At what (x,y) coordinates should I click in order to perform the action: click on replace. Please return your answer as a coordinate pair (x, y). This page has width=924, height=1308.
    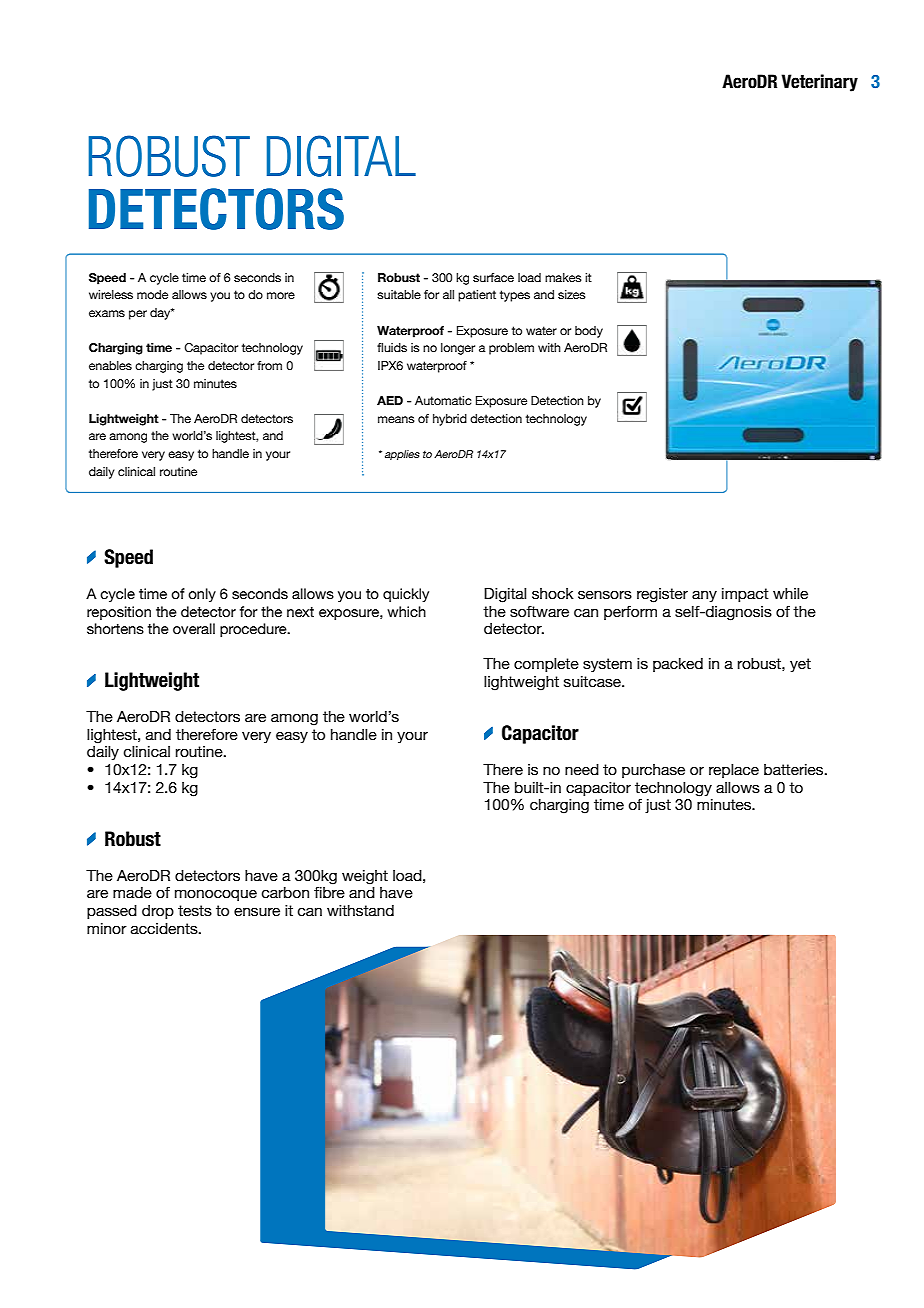
    Looking at the image, I should click on (734, 771).
